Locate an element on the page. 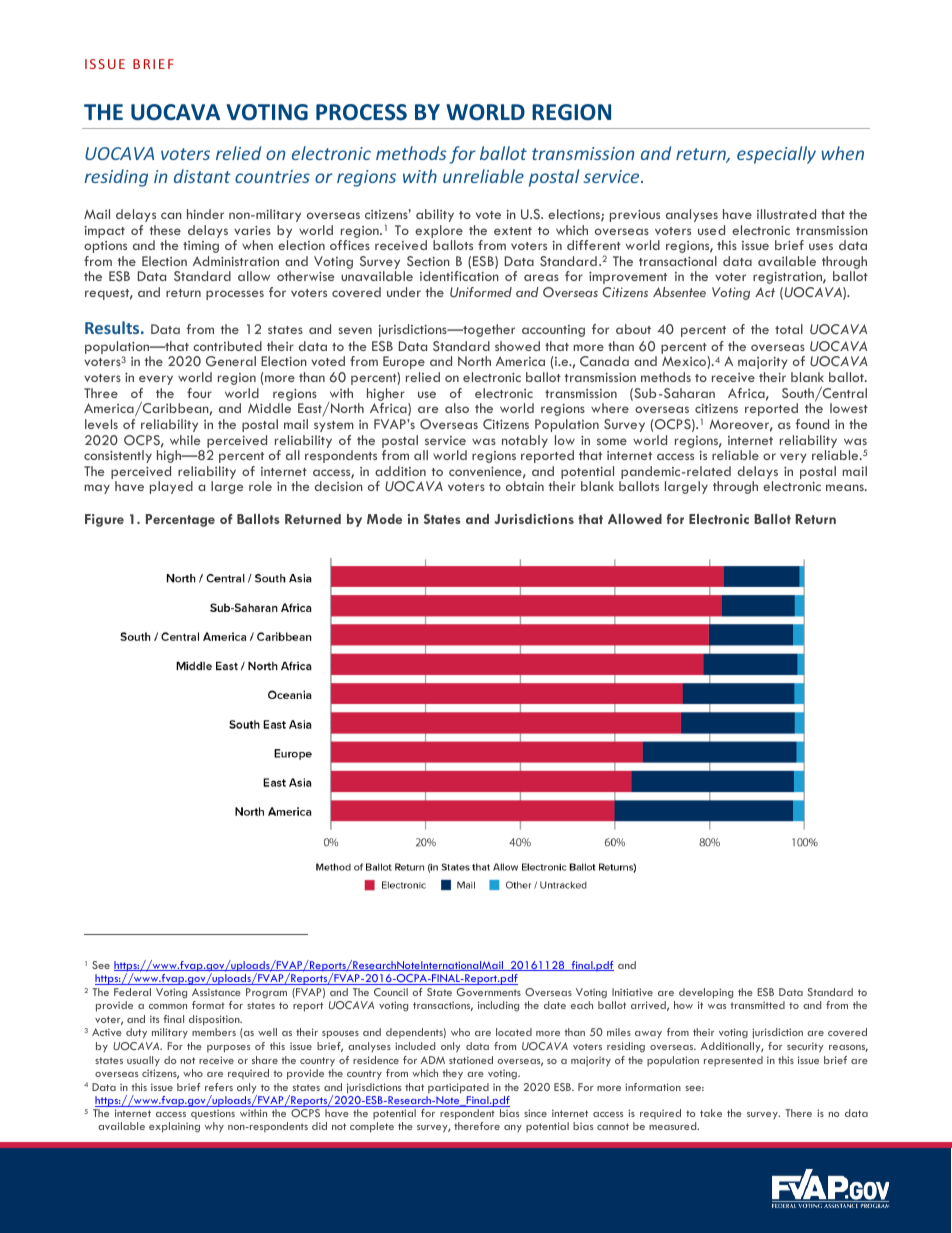 The height and width of the page is (1233, 952). Figure is located at coordinates (104, 520).
